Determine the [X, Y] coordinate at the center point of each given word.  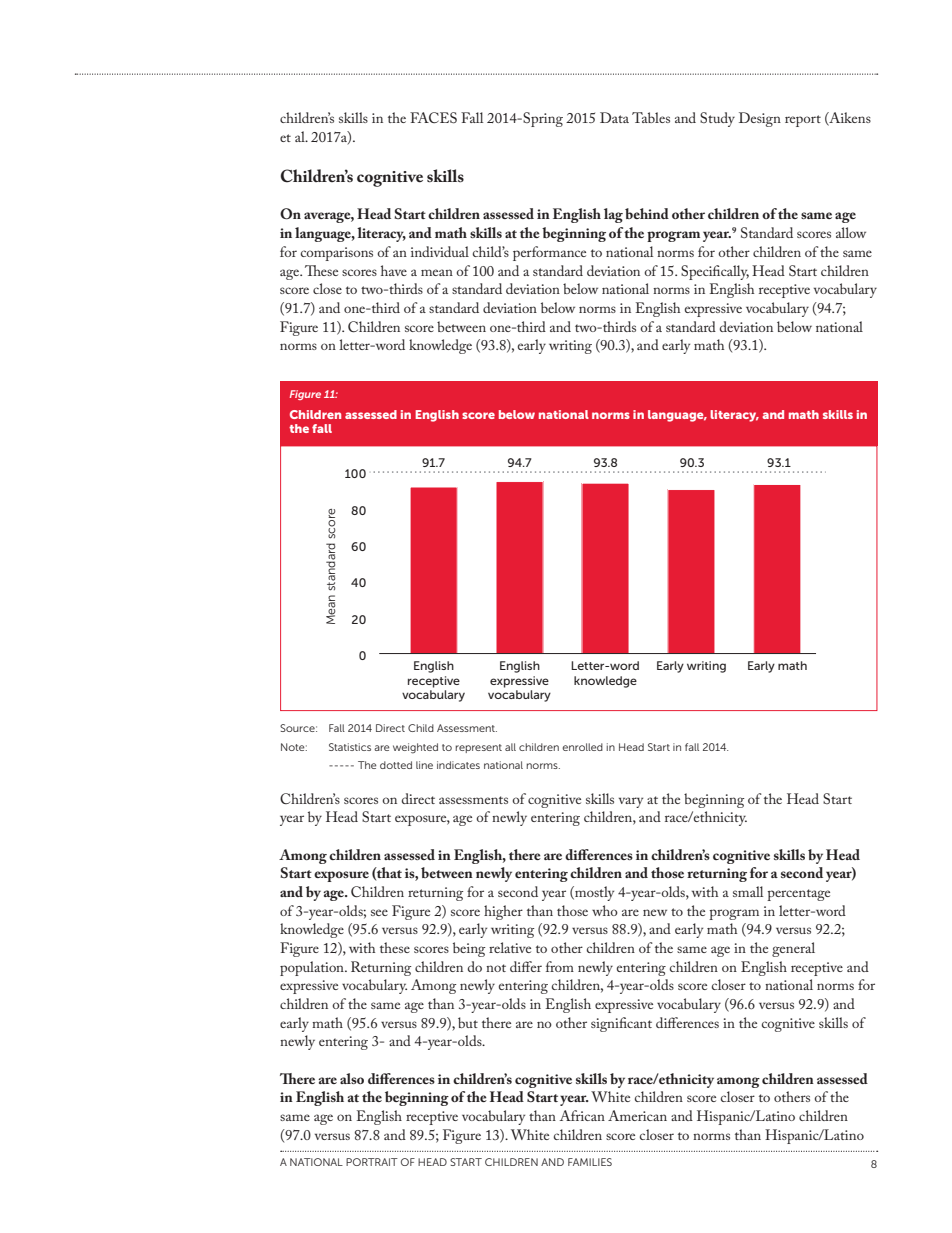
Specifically [715, 272]
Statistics [350, 747]
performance [549, 253]
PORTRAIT [372, 1162]
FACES [433, 117]
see [379, 912]
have [394, 270]
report [803, 121]
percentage [798, 895]
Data [614, 117]
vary [631, 802]
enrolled [582, 747]
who [605, 910]
